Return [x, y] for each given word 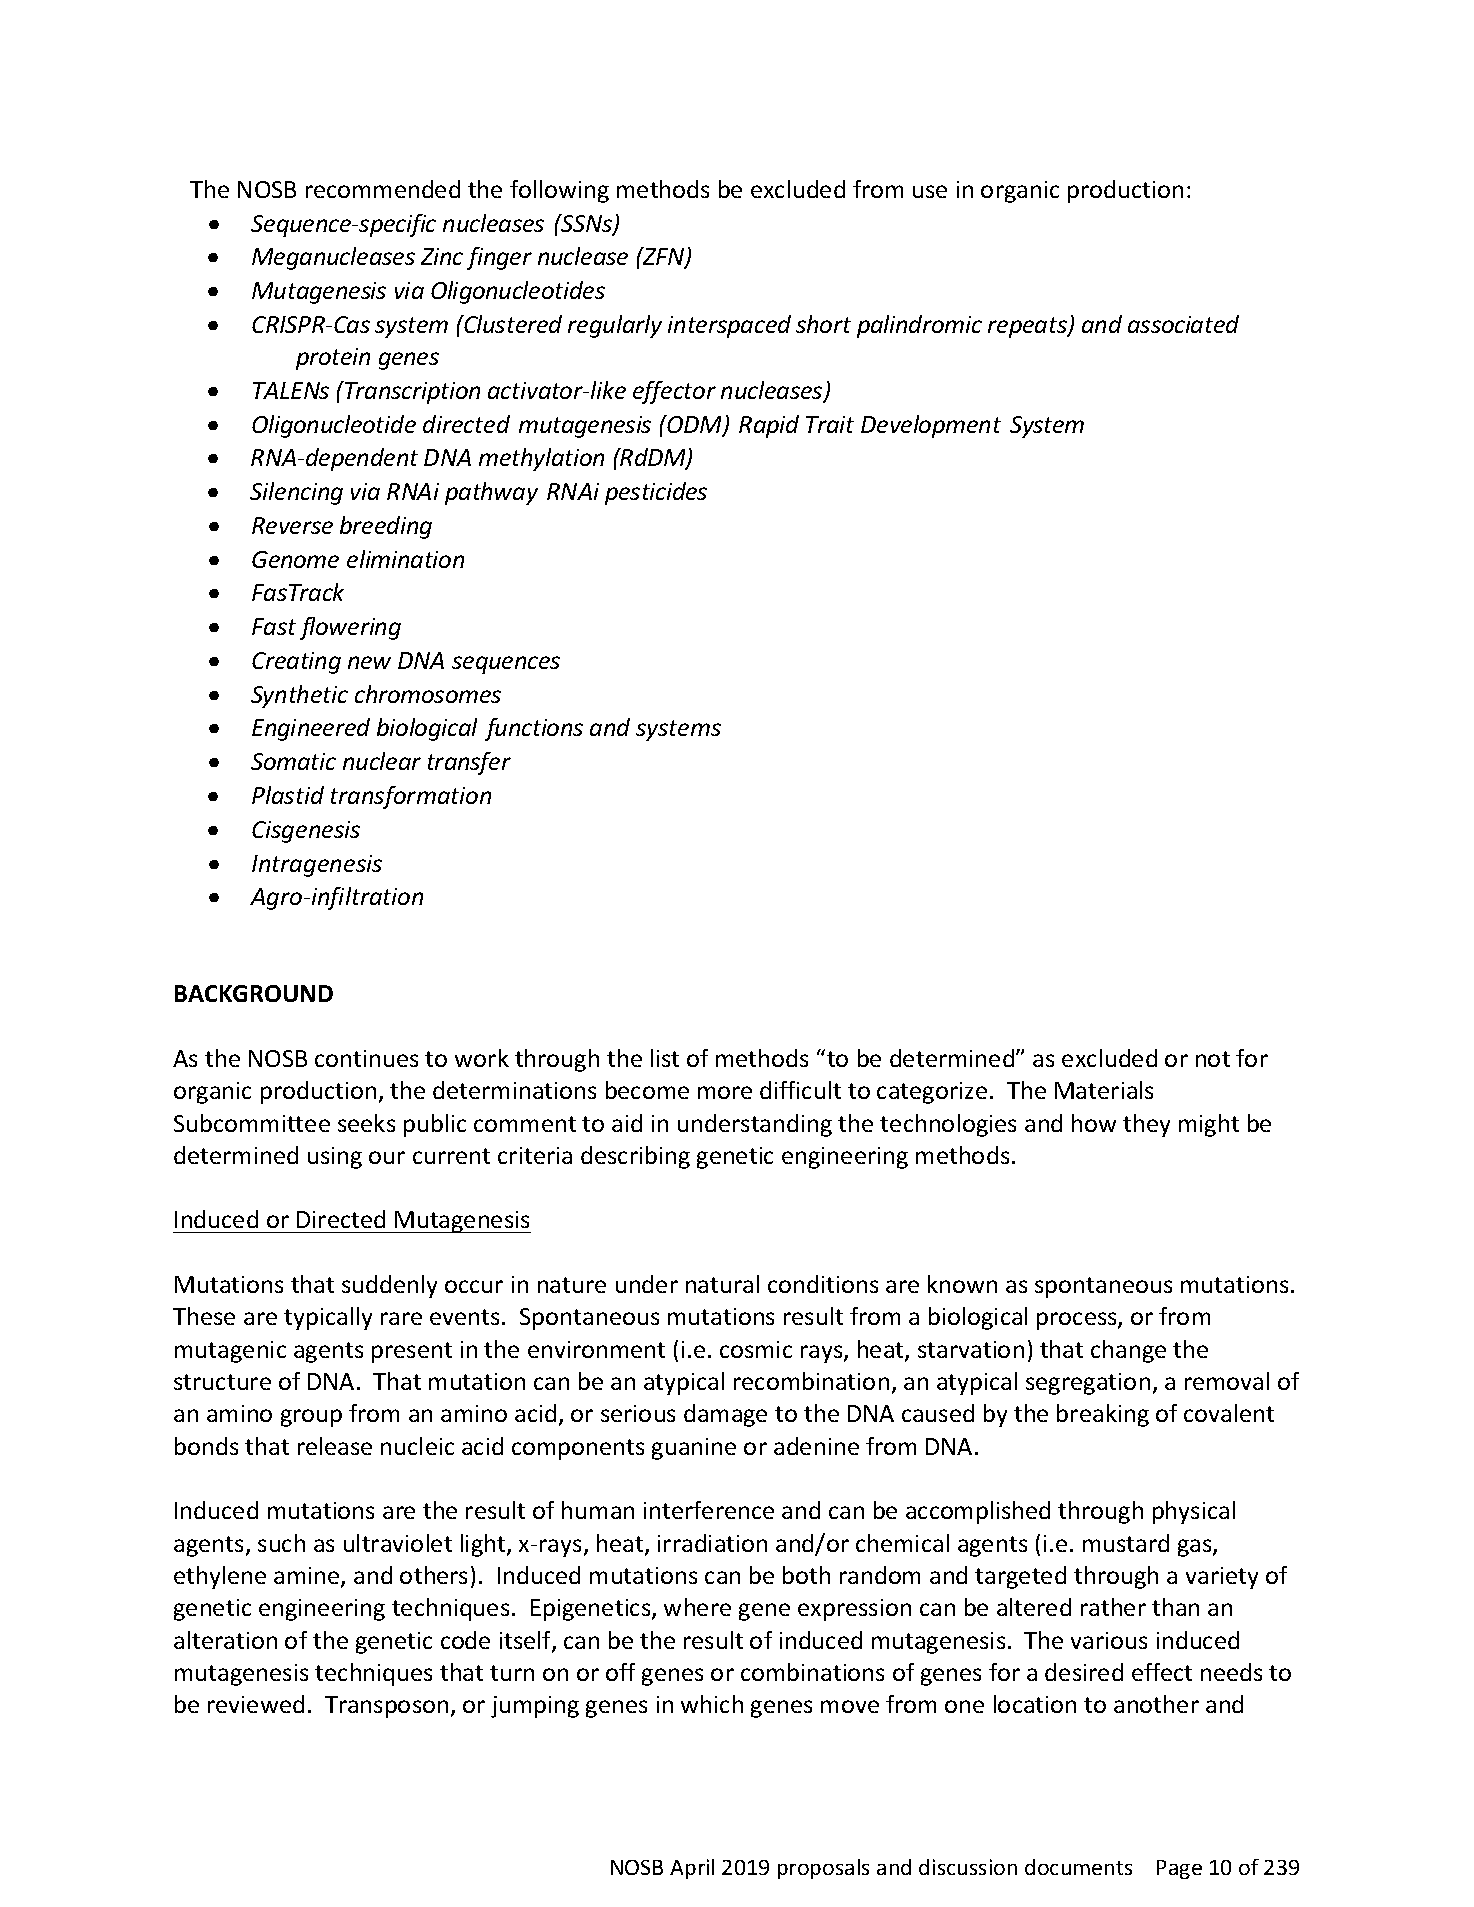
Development [931, 426]
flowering [350, 628]
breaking [1103, 1415]
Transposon [386, 1707]
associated [1183, 324]
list [665, 1058]
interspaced [729, 326]
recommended [383, 189]
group [311, 1418]
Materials [1104, 1090]
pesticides [656, 493]
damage [725, 1415]
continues [366, 1058]
